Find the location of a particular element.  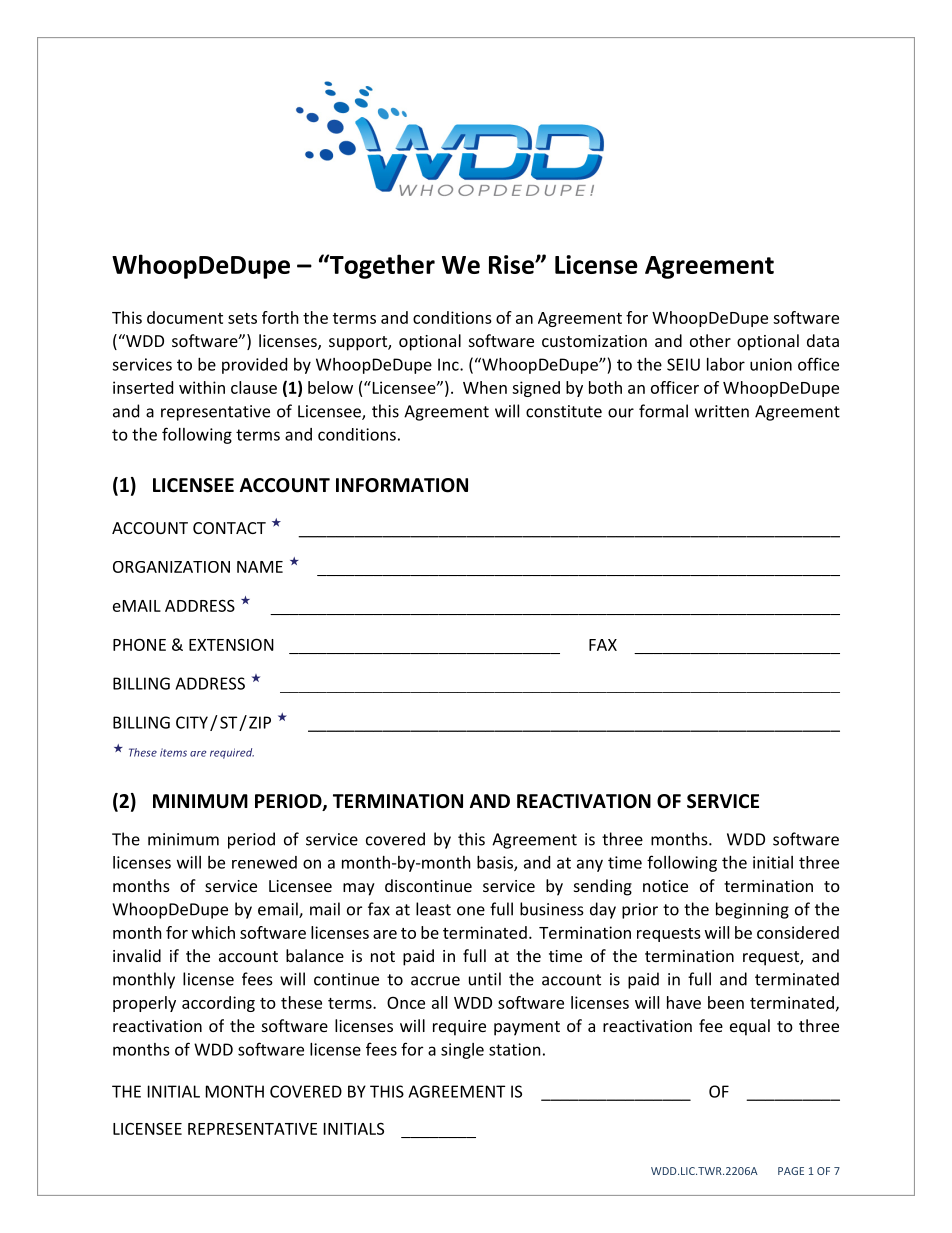

which is located at coordinates (213, 932).
